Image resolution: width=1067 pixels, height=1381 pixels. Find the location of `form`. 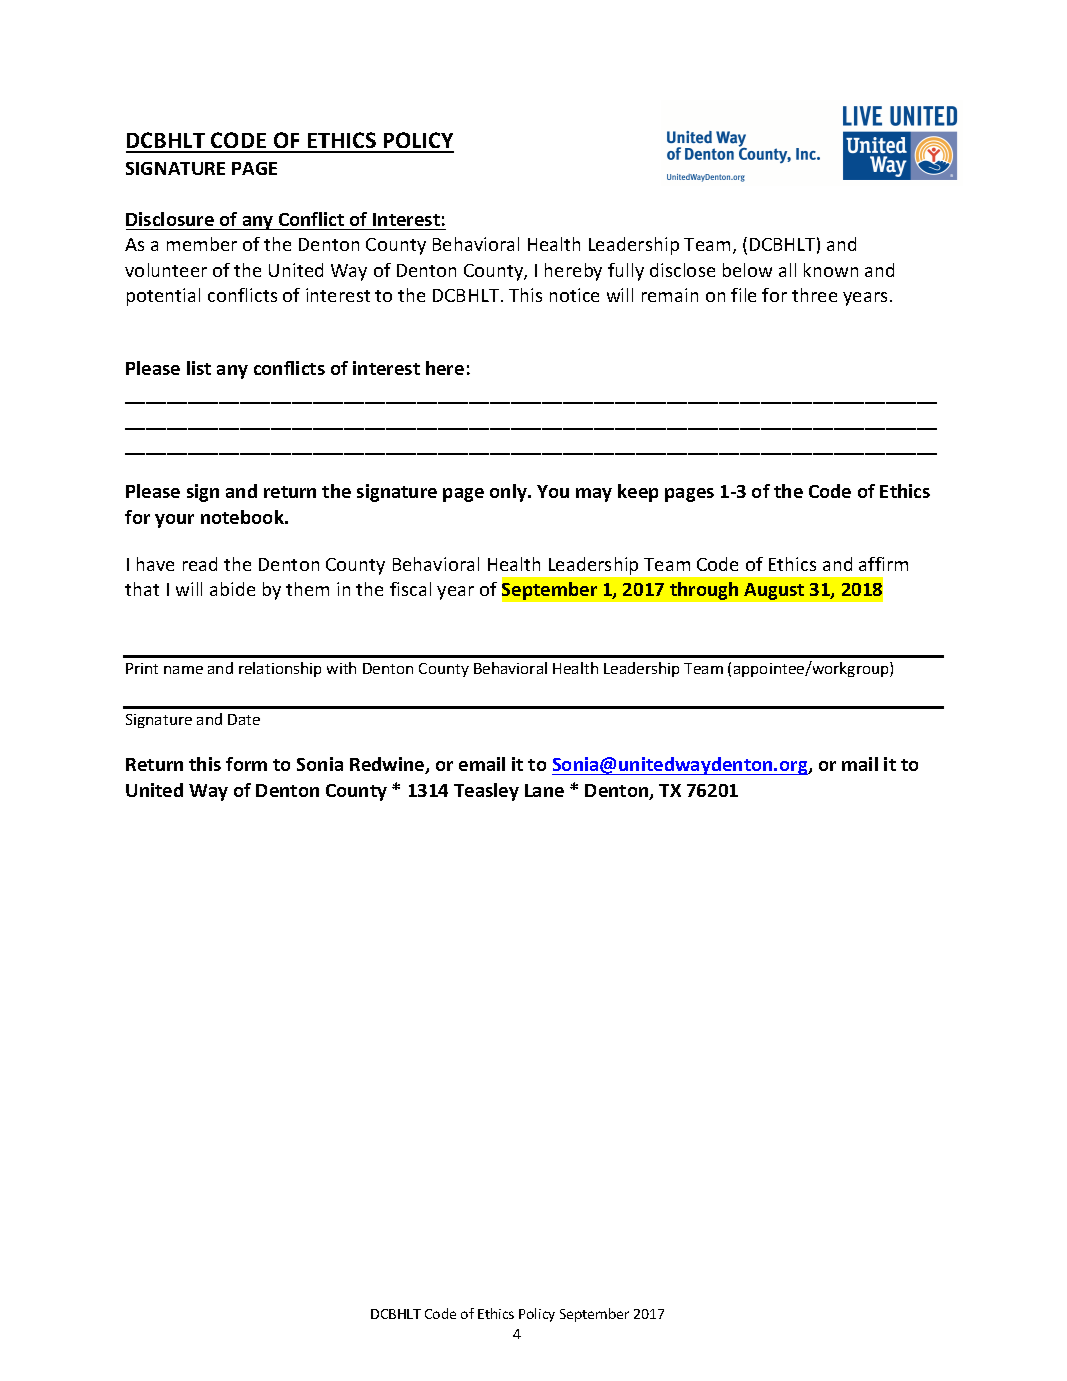

form is located at coordinates (246, 764).
